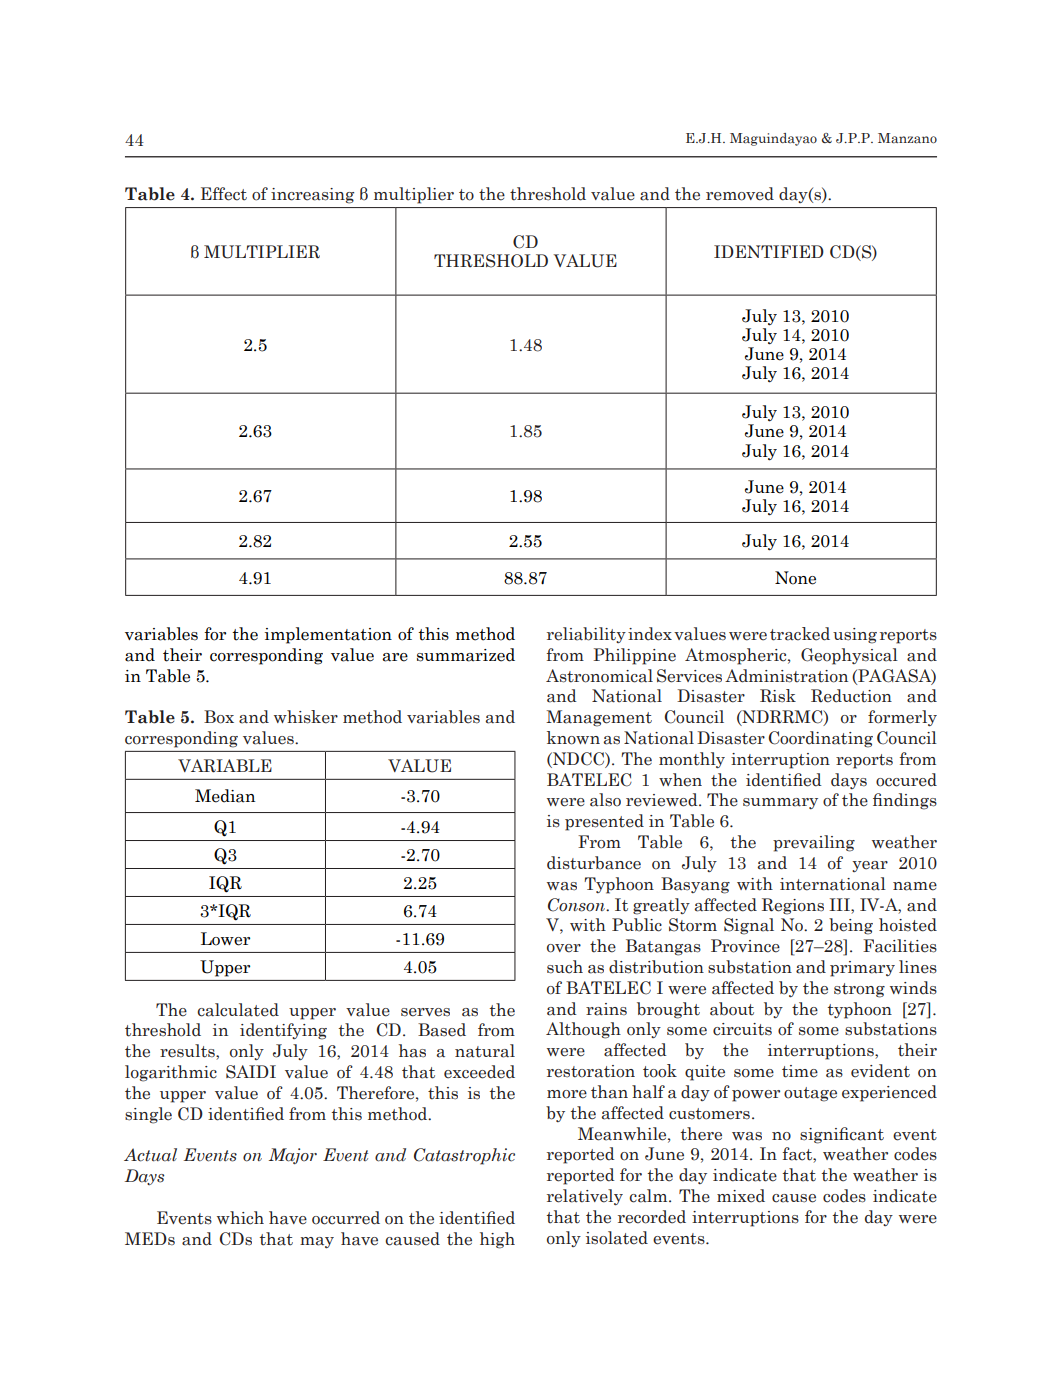 Image resolution: width=1062 pixels, height=1374 pixels. Describe the element at coordinates (586, 635) in the page. I see `reliability` at that location.
